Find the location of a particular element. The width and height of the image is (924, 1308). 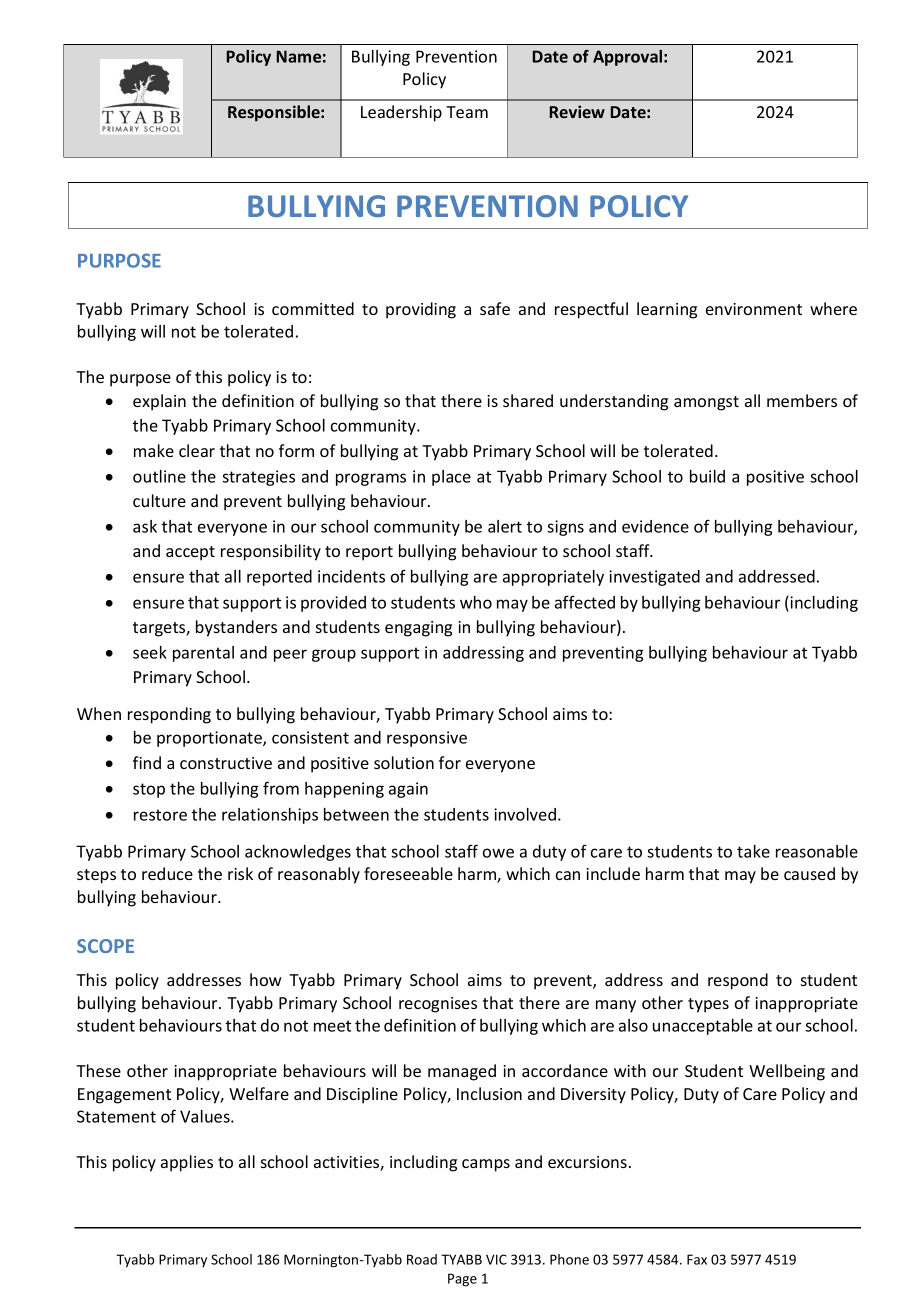

types is located at coordinates (708, 1005).
